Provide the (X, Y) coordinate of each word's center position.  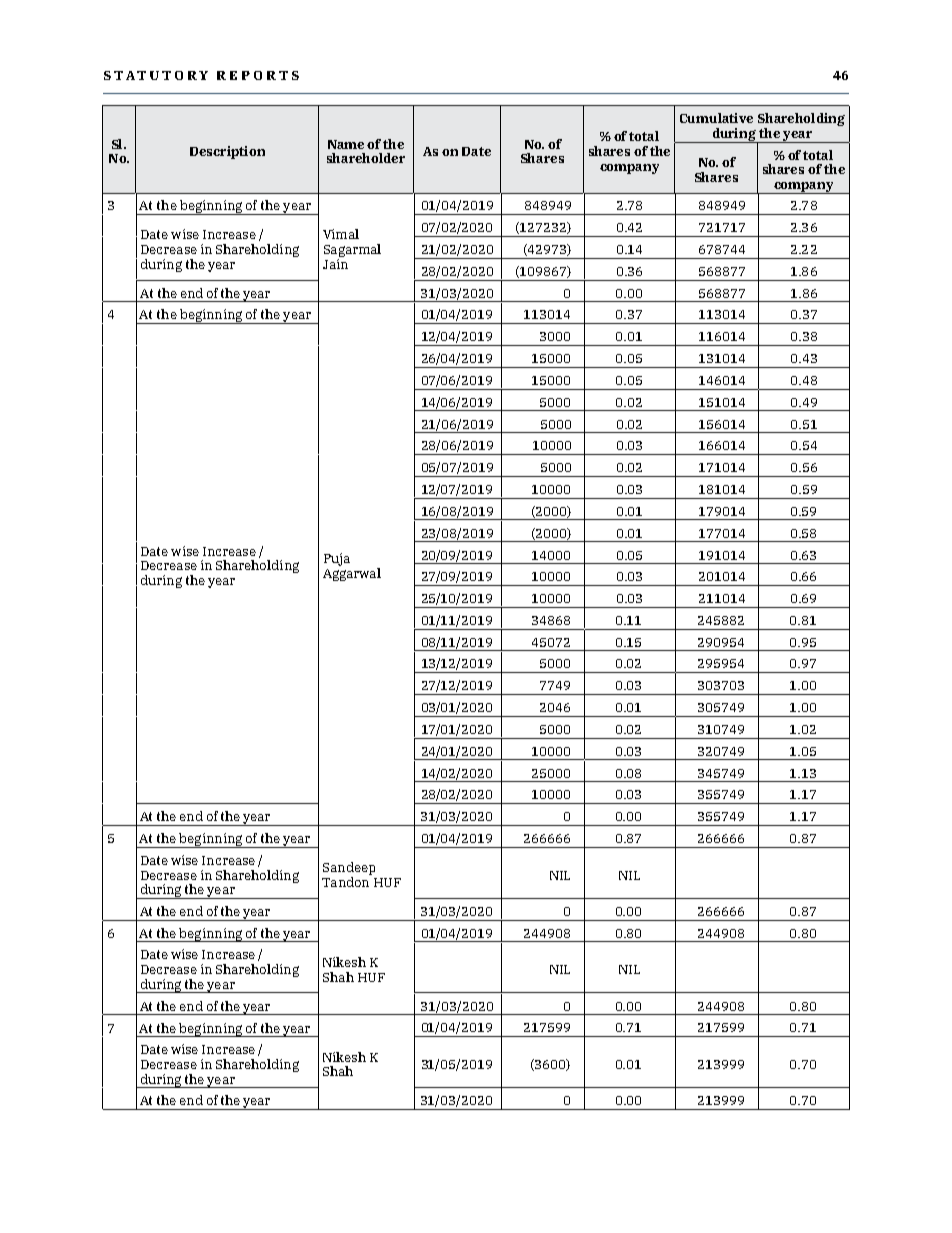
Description (227, 152)
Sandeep (349, 868)
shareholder (366, 158)
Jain (335, 262)
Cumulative (716, 118)
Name (346, 144)
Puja (337, 559)
